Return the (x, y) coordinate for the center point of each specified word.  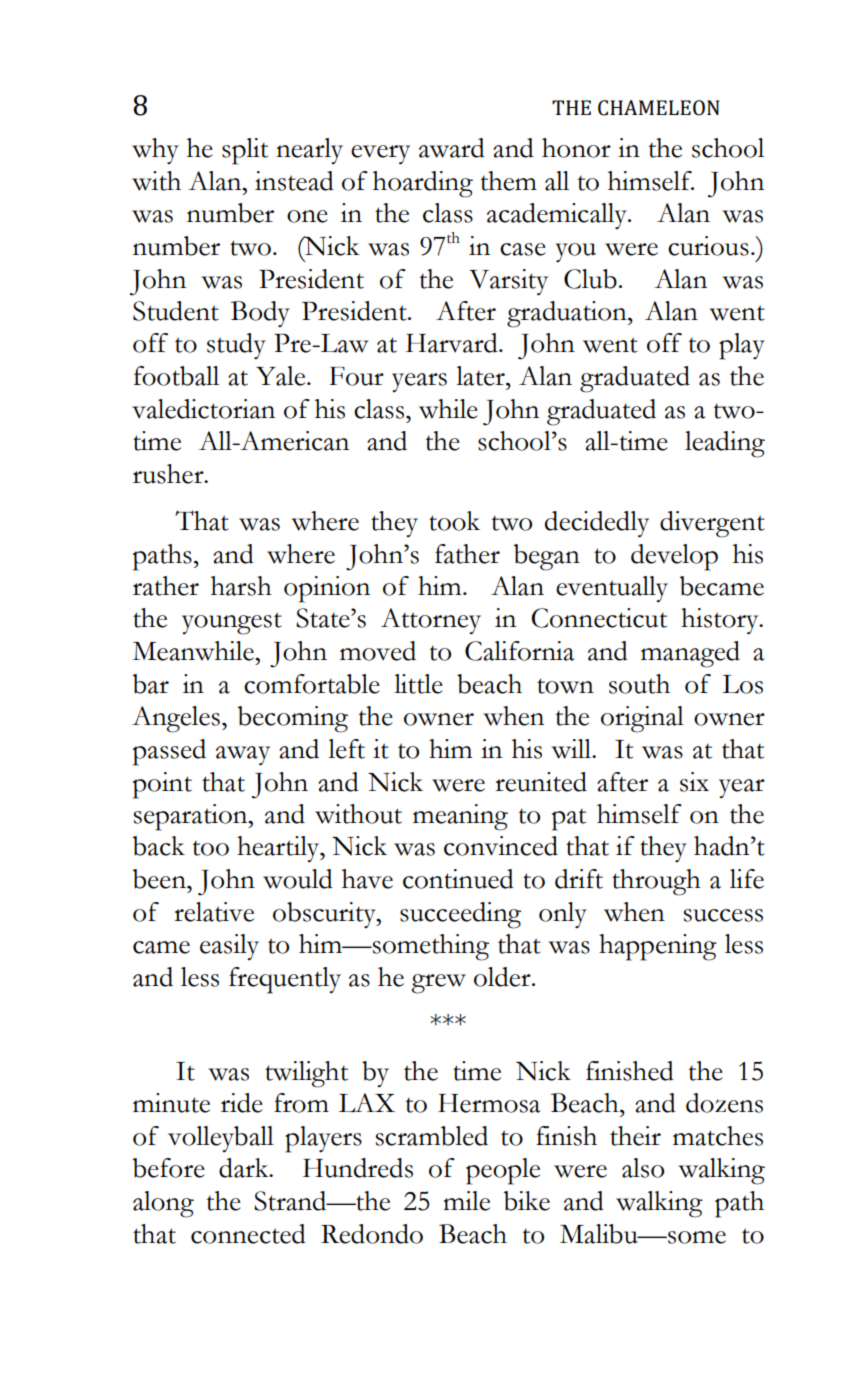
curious (708, 246)
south (639, 684)
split (245, 151)
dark (245, 1168)
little (418, 684)
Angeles (176, 719)
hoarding (423, 184)
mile (466, 1201)
